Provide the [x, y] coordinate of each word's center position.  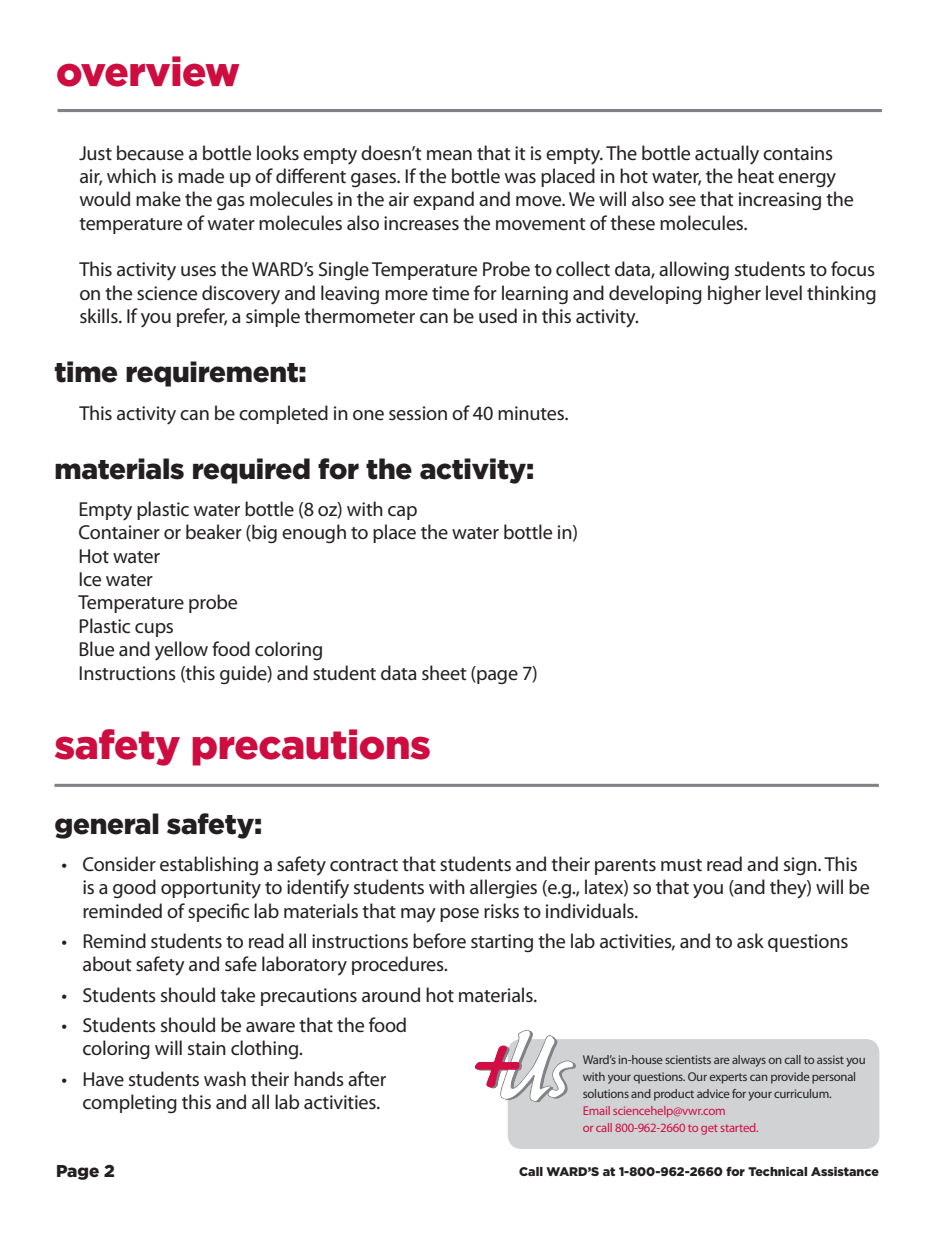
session [418, 413]
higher [734, 294]
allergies [503, 888]
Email [597, 1110]
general [107, 826]
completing [130, 1103]
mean [449, 155]
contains [798, 153]
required [251, 471]
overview [148, 71]
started [739, 1127]
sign [801, 866]
